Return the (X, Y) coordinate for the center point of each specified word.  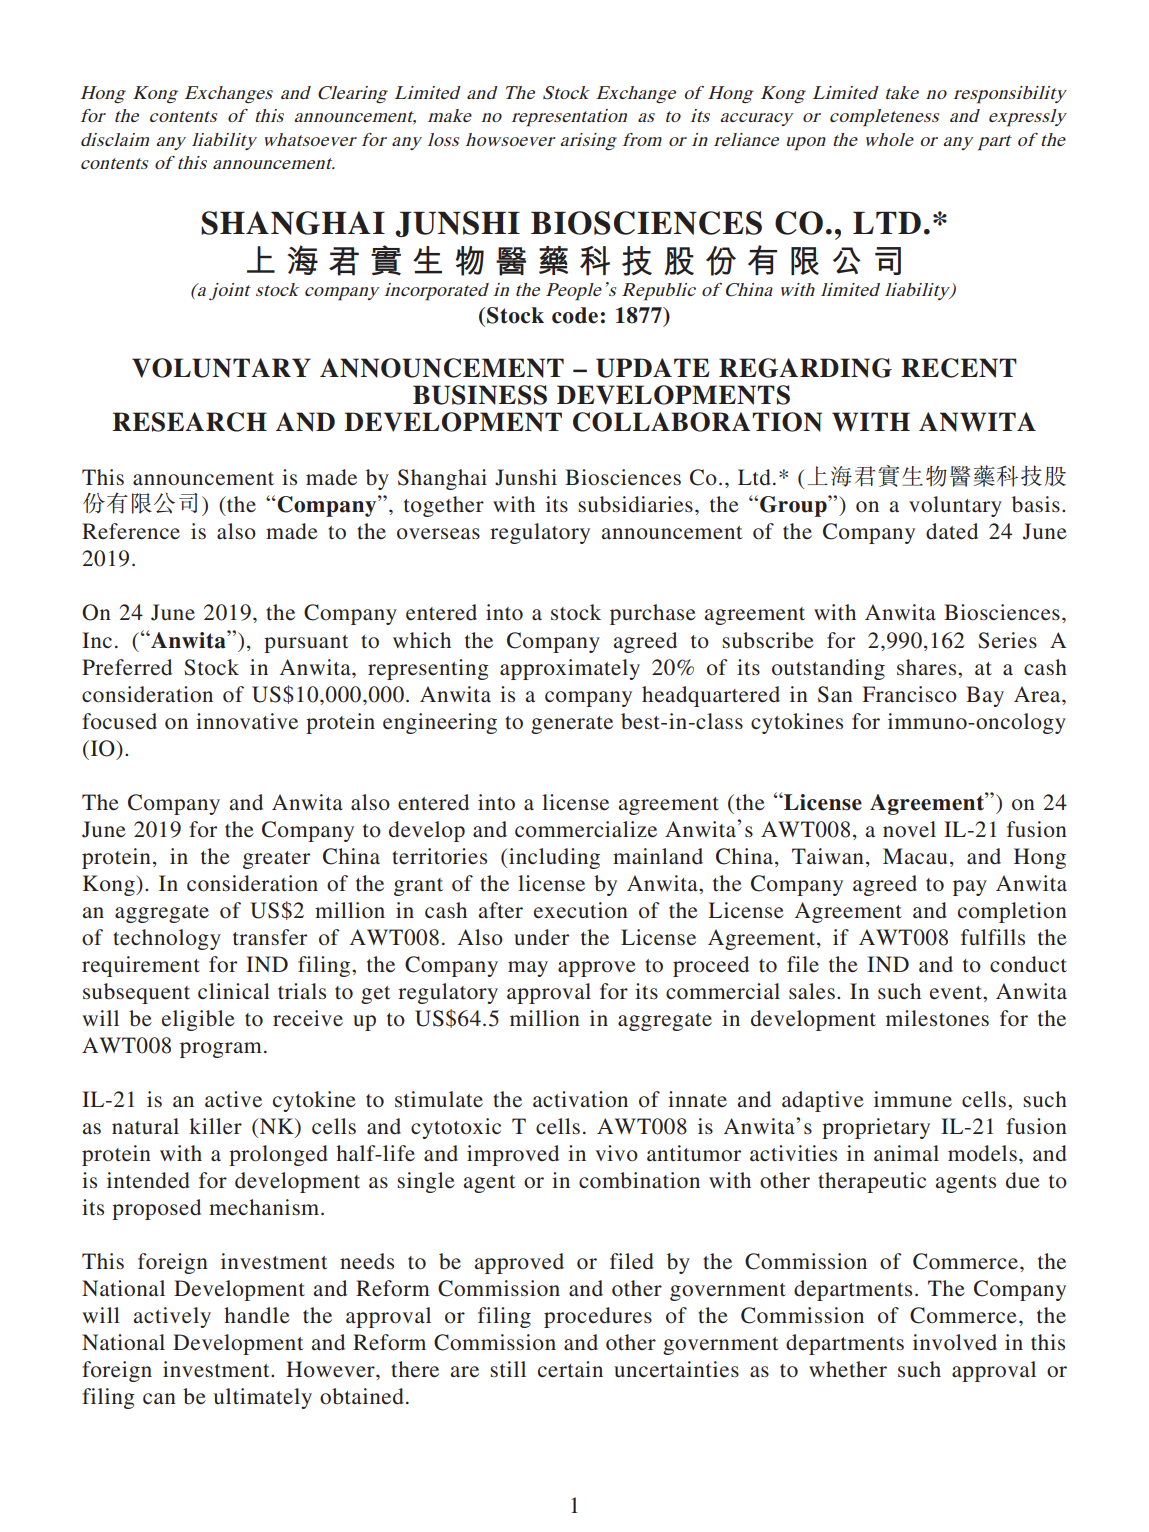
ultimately (263, 1398)
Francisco (910, 694)
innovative (247, 721)
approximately (570, 669)
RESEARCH (189, 422)
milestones (937, 1018)
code (575, 315)
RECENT (959, 368)
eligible (198, 1020)
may (528, 969)
